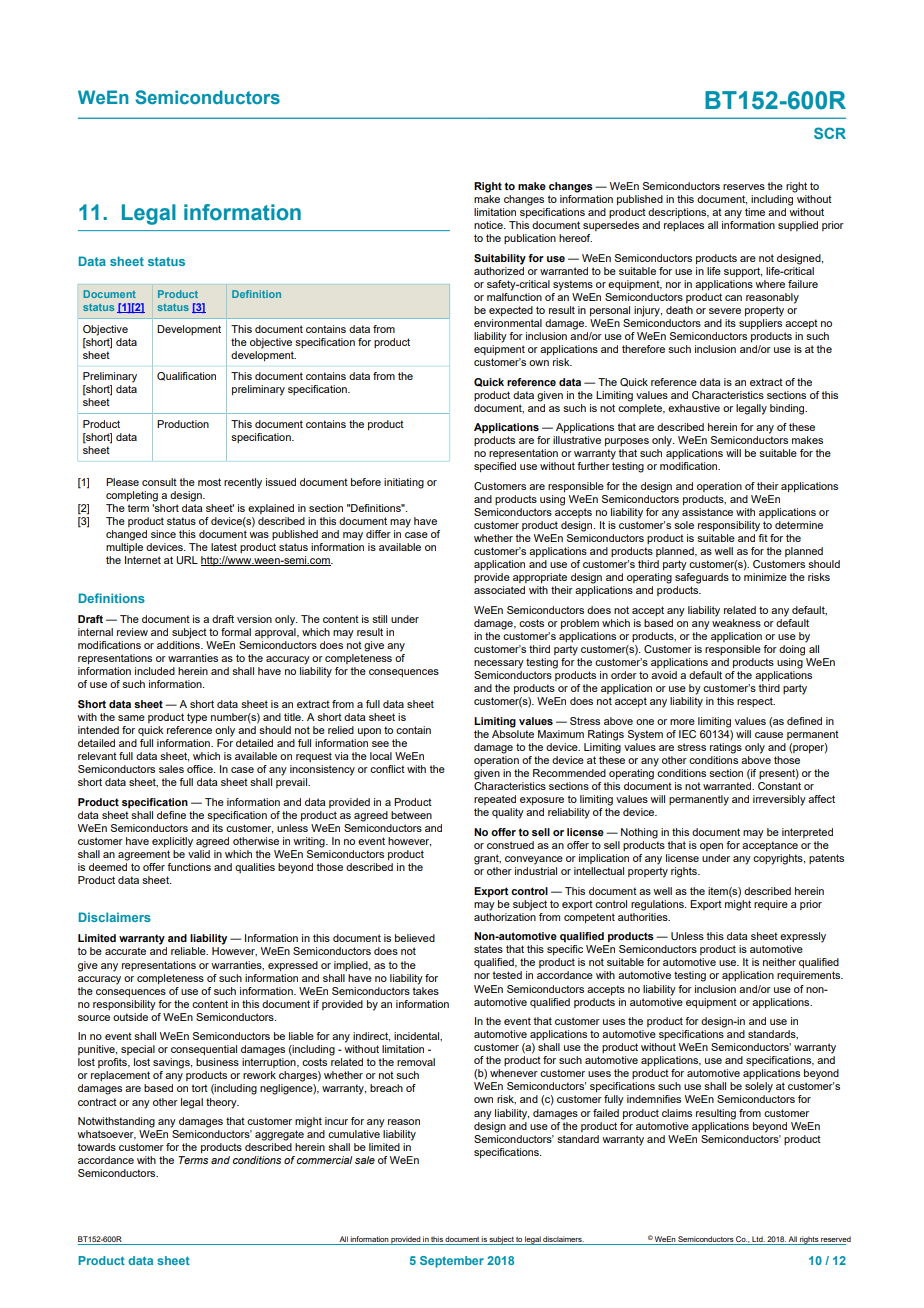  I want to click on time, so click(755, 212).
